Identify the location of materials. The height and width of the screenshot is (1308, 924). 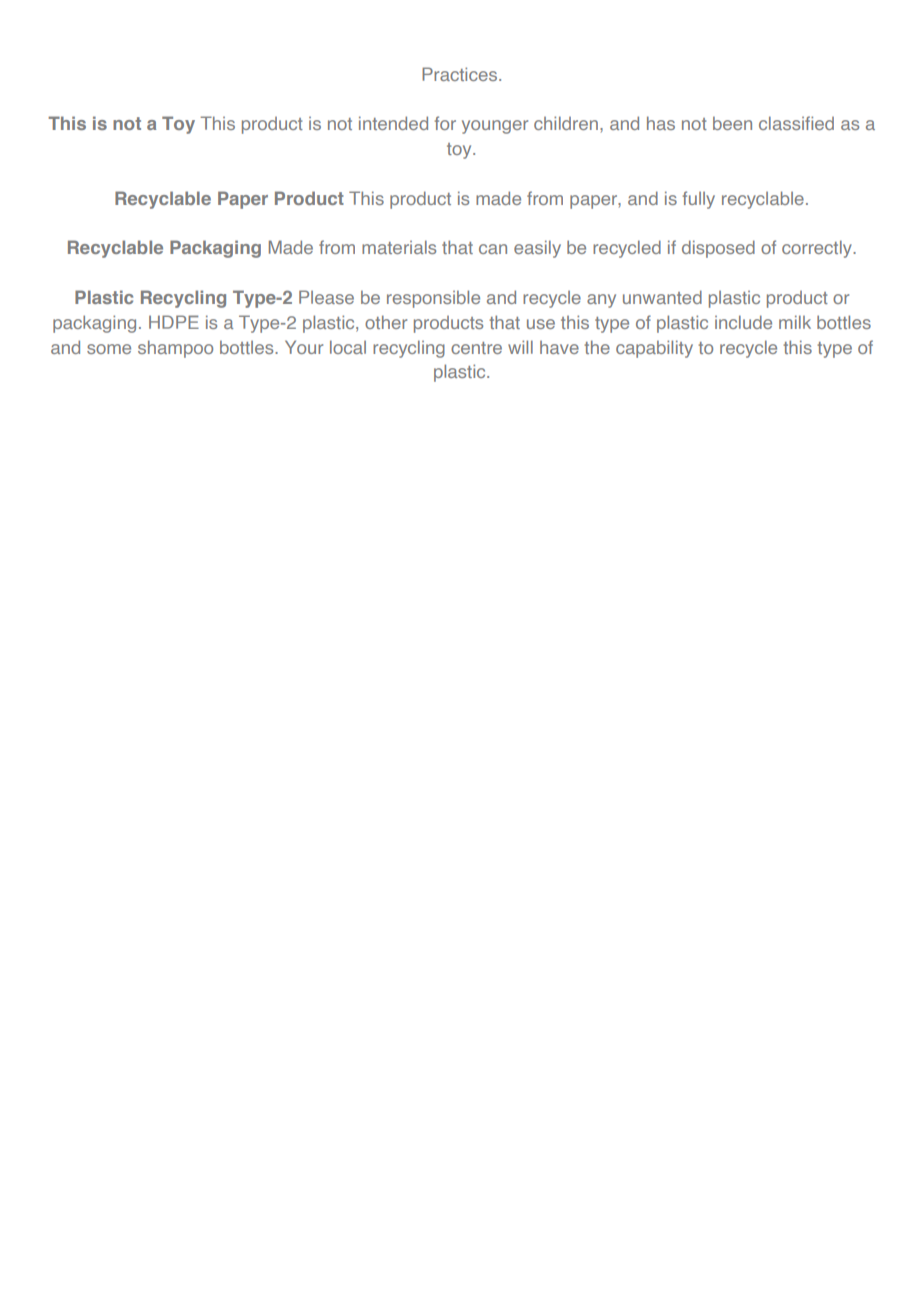
(399, 247).
